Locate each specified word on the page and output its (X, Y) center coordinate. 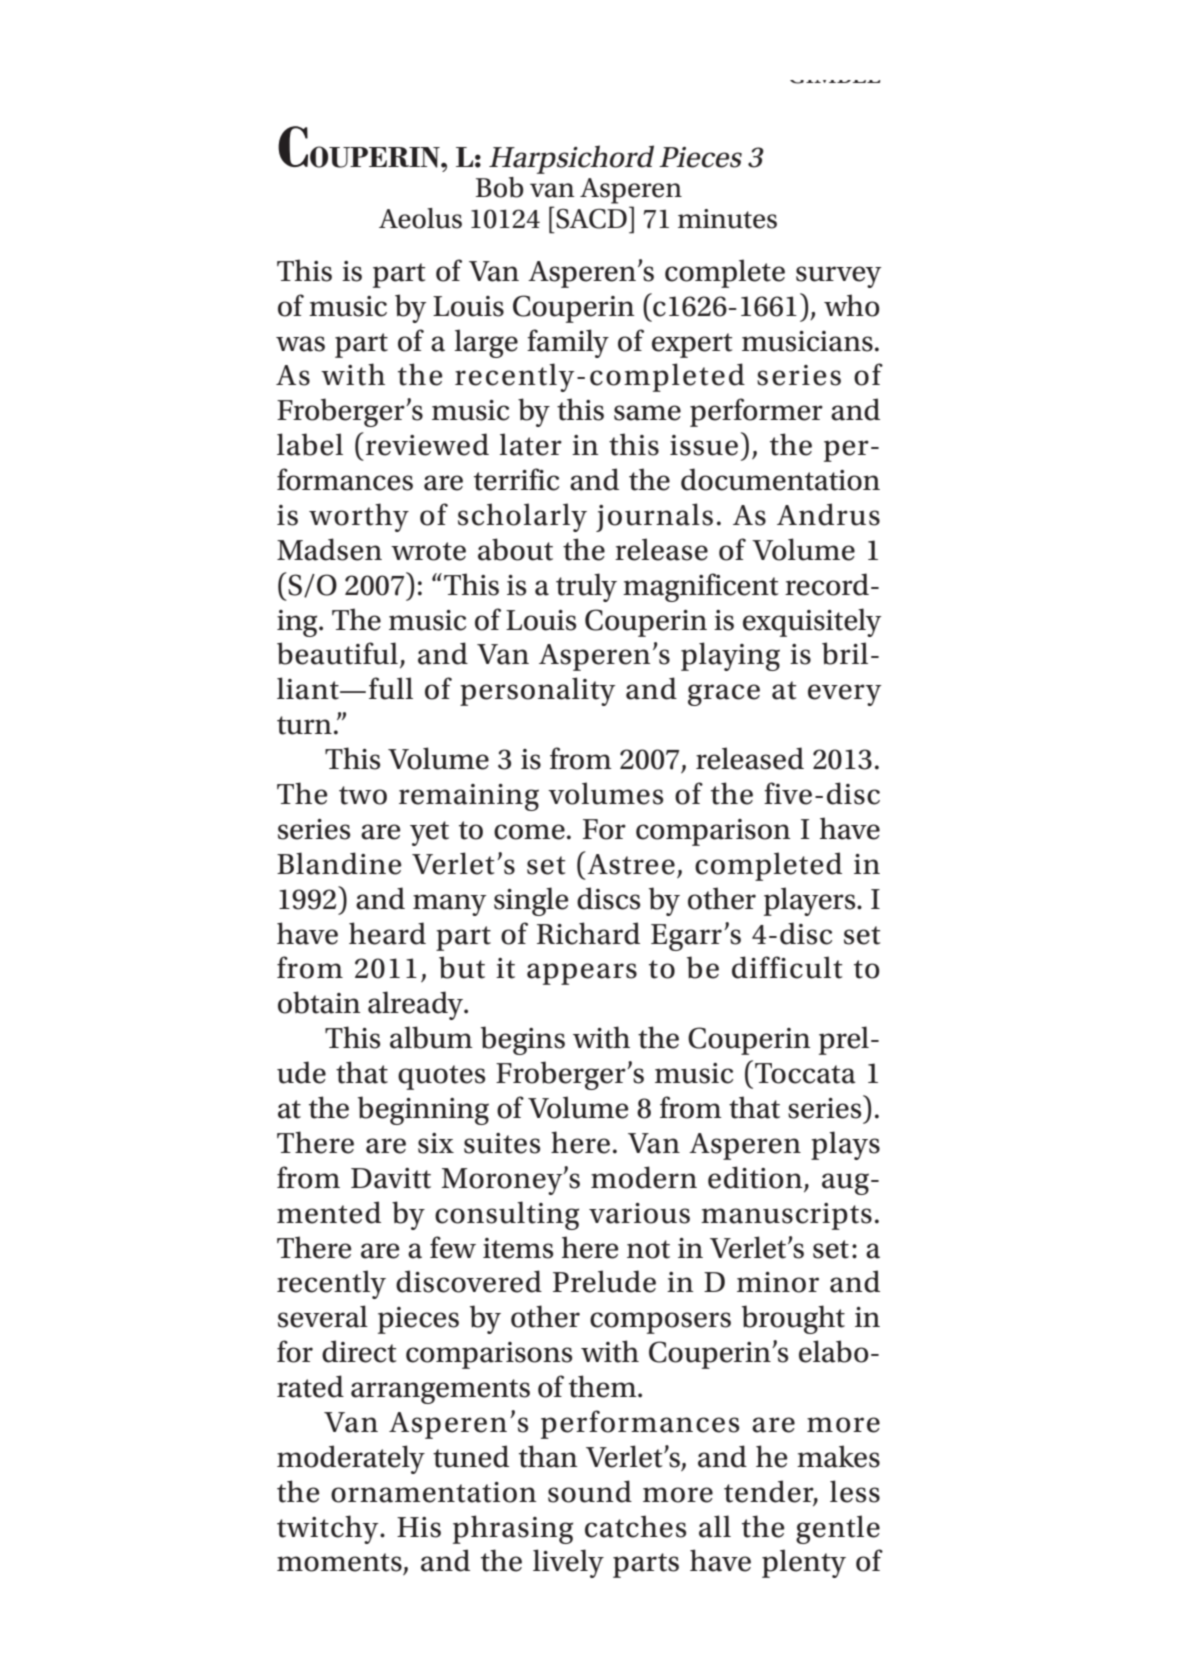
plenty (804, 1563)
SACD (590, 218)
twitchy (329, 1529)
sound (590, 1491)
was (300, 344)
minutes (727, 219)
